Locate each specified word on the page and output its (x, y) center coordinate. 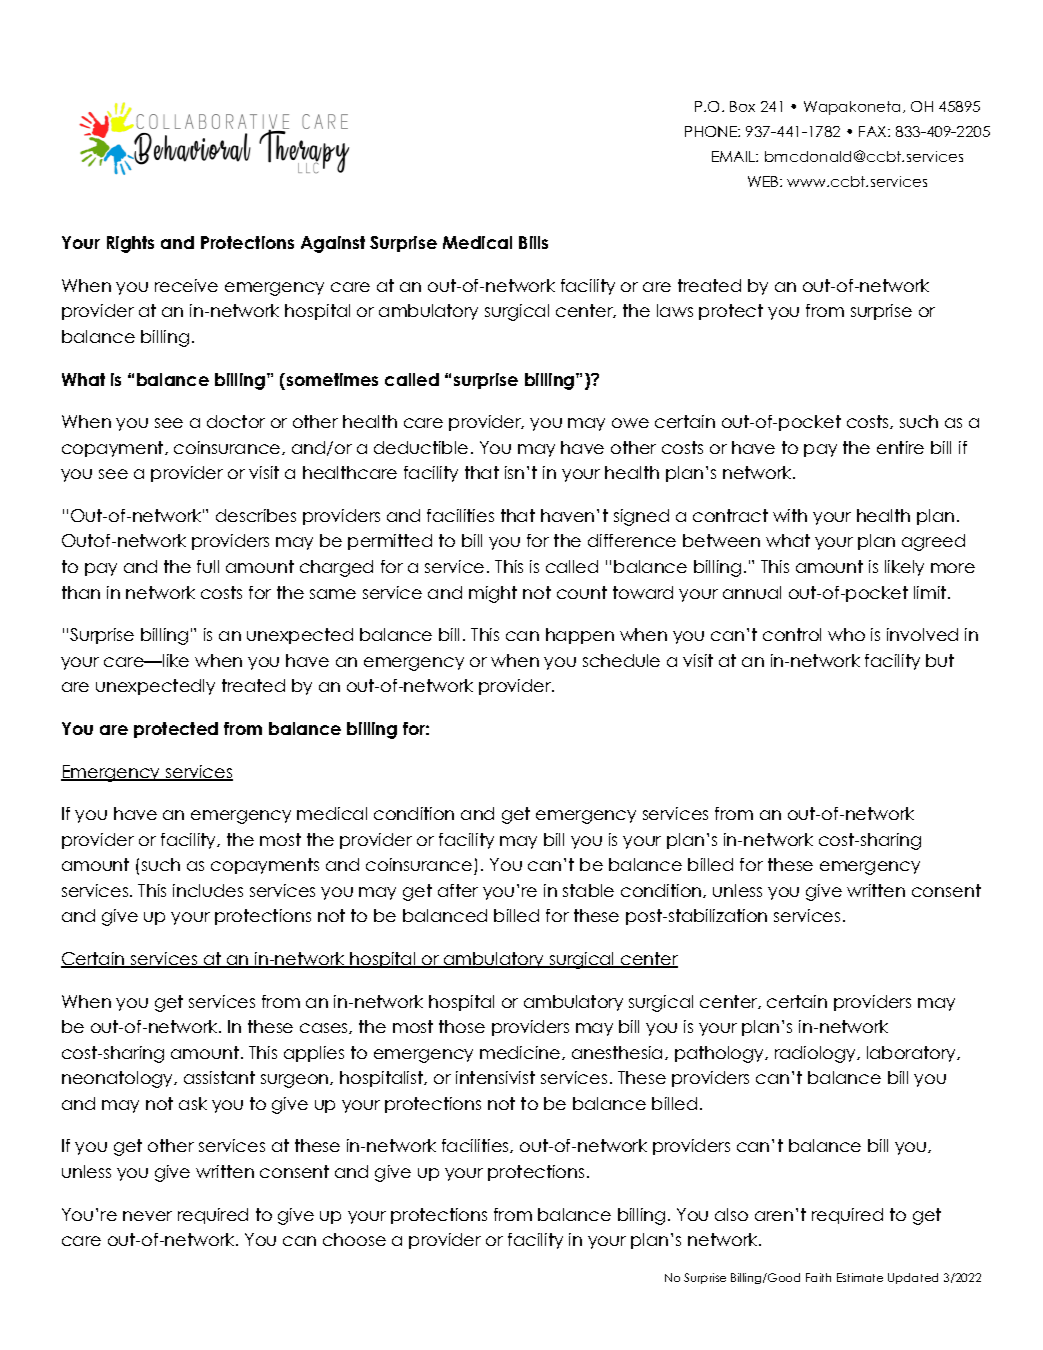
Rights (130, 244)
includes (208, 890)
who (846, 634)
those (462, 1026)
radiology (815, 1054)
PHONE (712, 131)
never (147, 1216)
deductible (421, 447)
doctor (236, 421)
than (81, 592)
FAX (874, 131)
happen (580, 636)
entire (900, 447)
